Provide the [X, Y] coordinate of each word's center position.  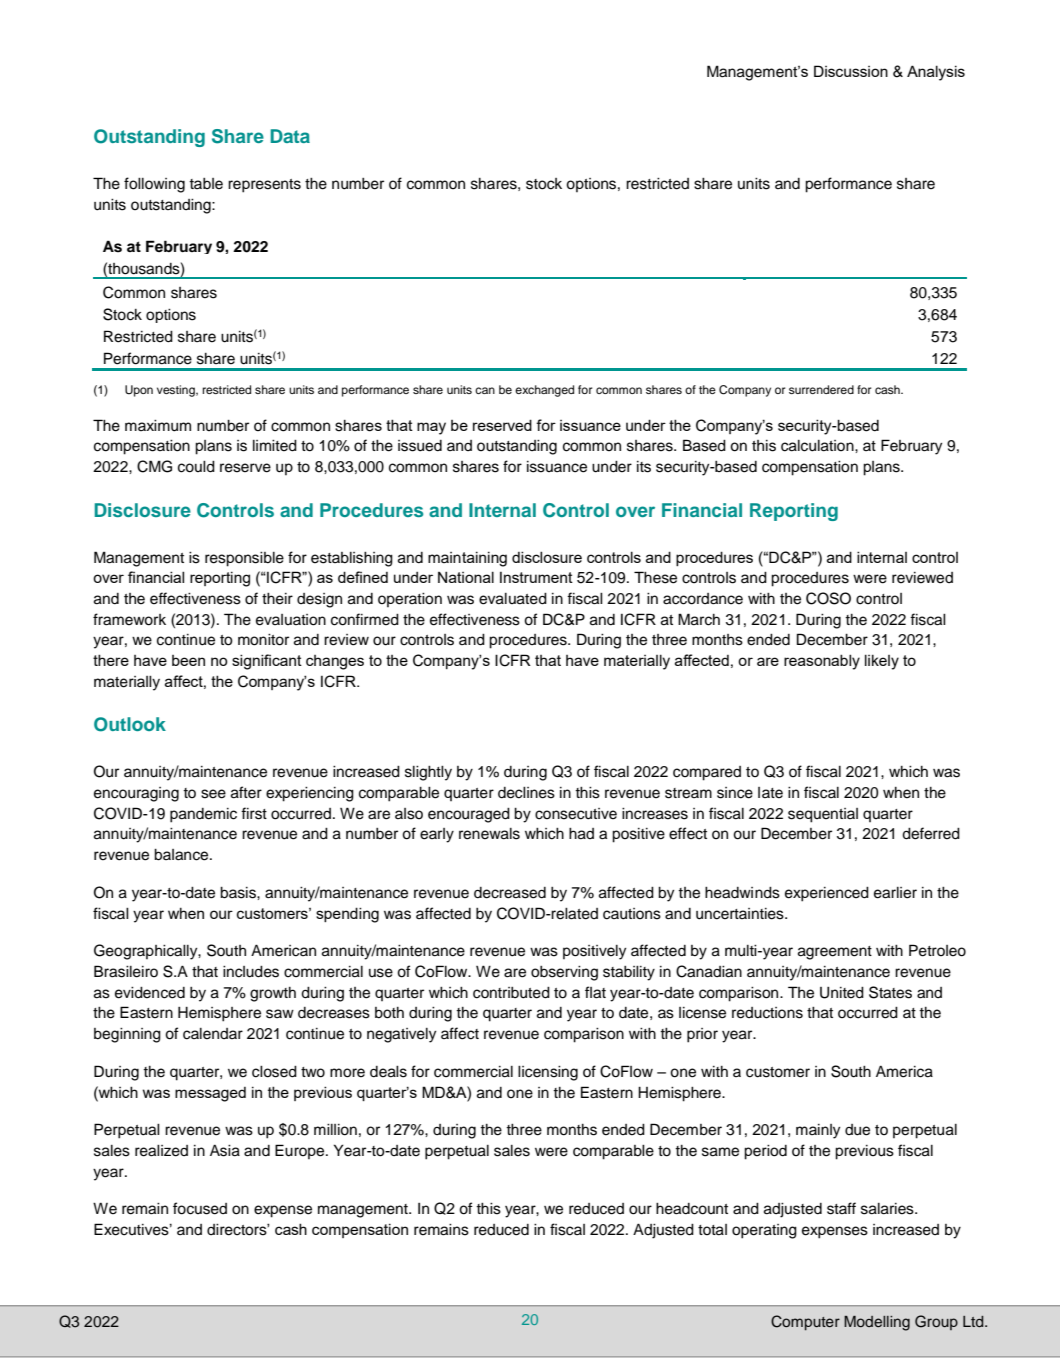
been [188, 660]
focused [200, 1208]
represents [264, 186]
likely [882, 662]
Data [290, 136]
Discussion [851, 71]
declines [526, 793]
